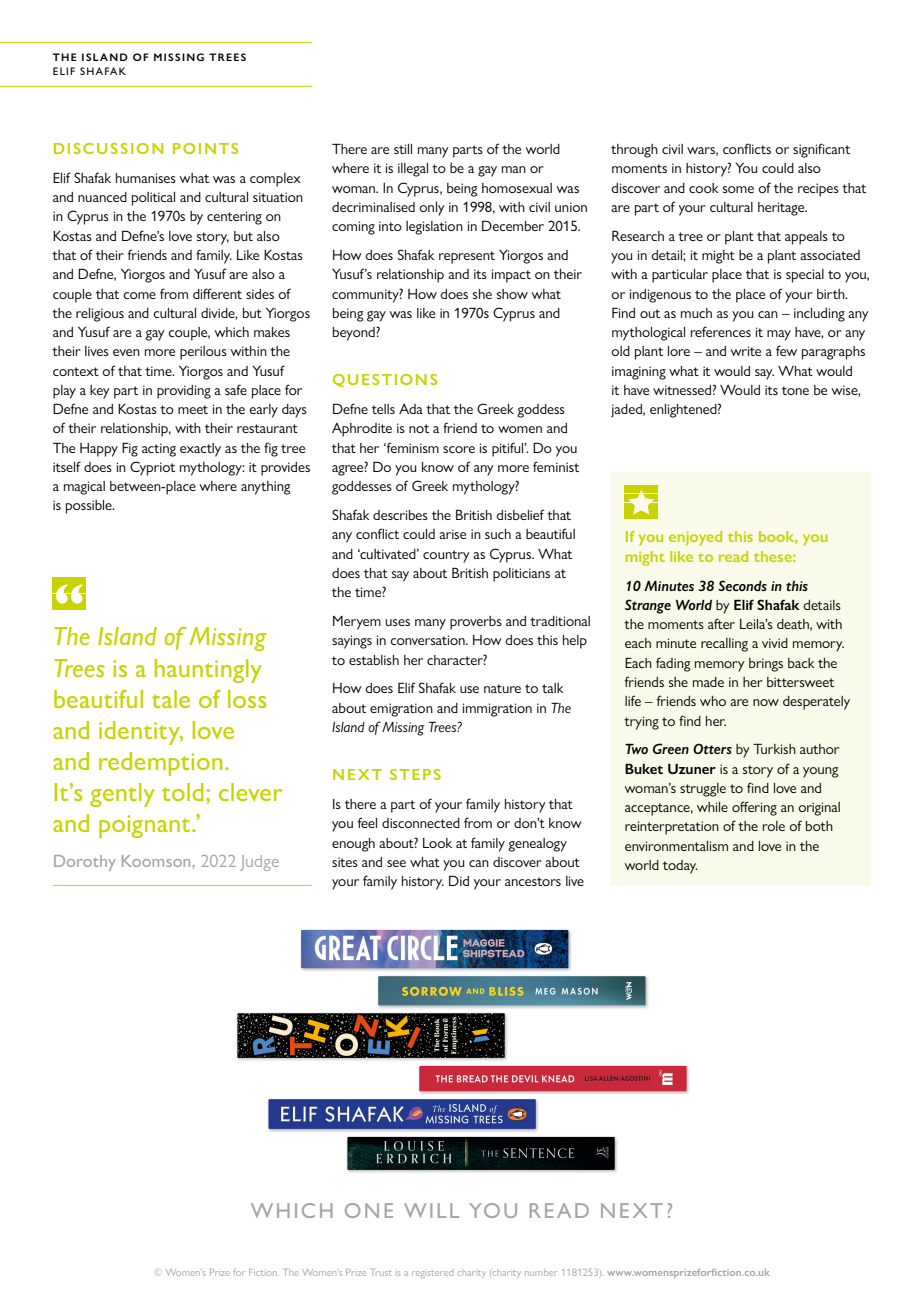  I want to click on political, so click(153, 199).
